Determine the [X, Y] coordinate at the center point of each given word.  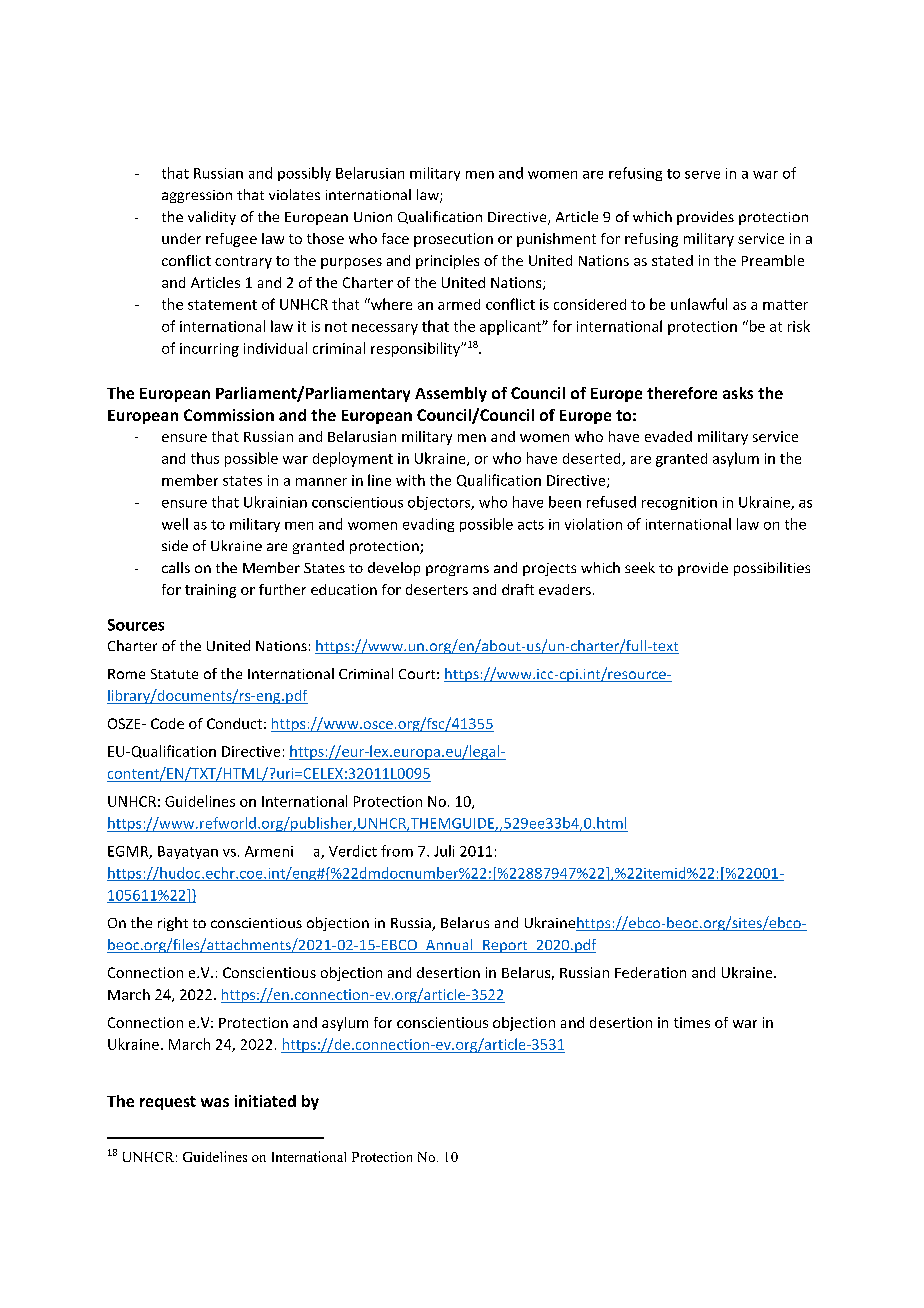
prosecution [453, 240]
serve [702, 175]
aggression [197, 196]
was [215, 1102]
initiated [265, 1101]
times [692, 1022]
